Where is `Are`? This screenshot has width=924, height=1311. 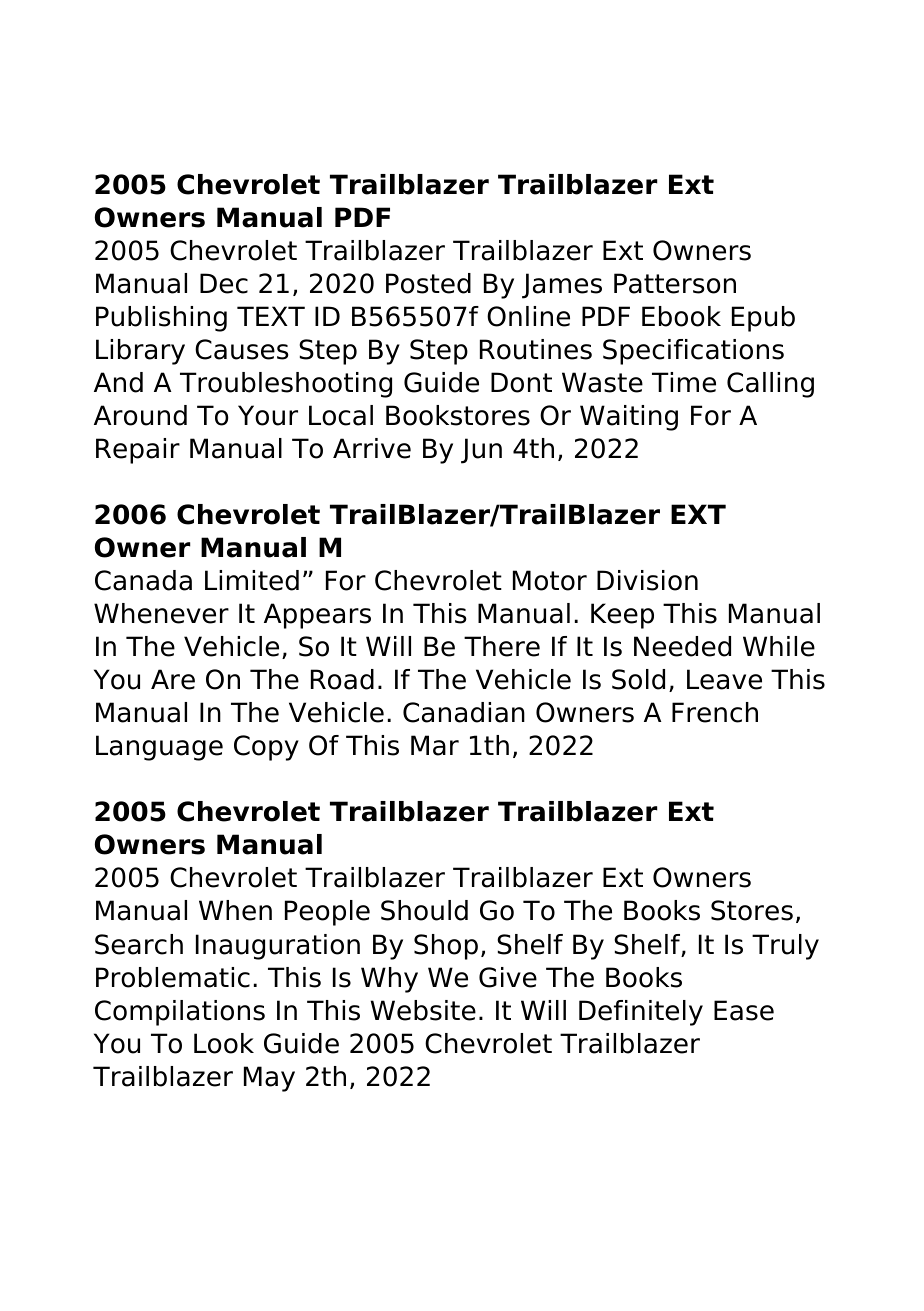 Are is located at coordinates (173, 679).
